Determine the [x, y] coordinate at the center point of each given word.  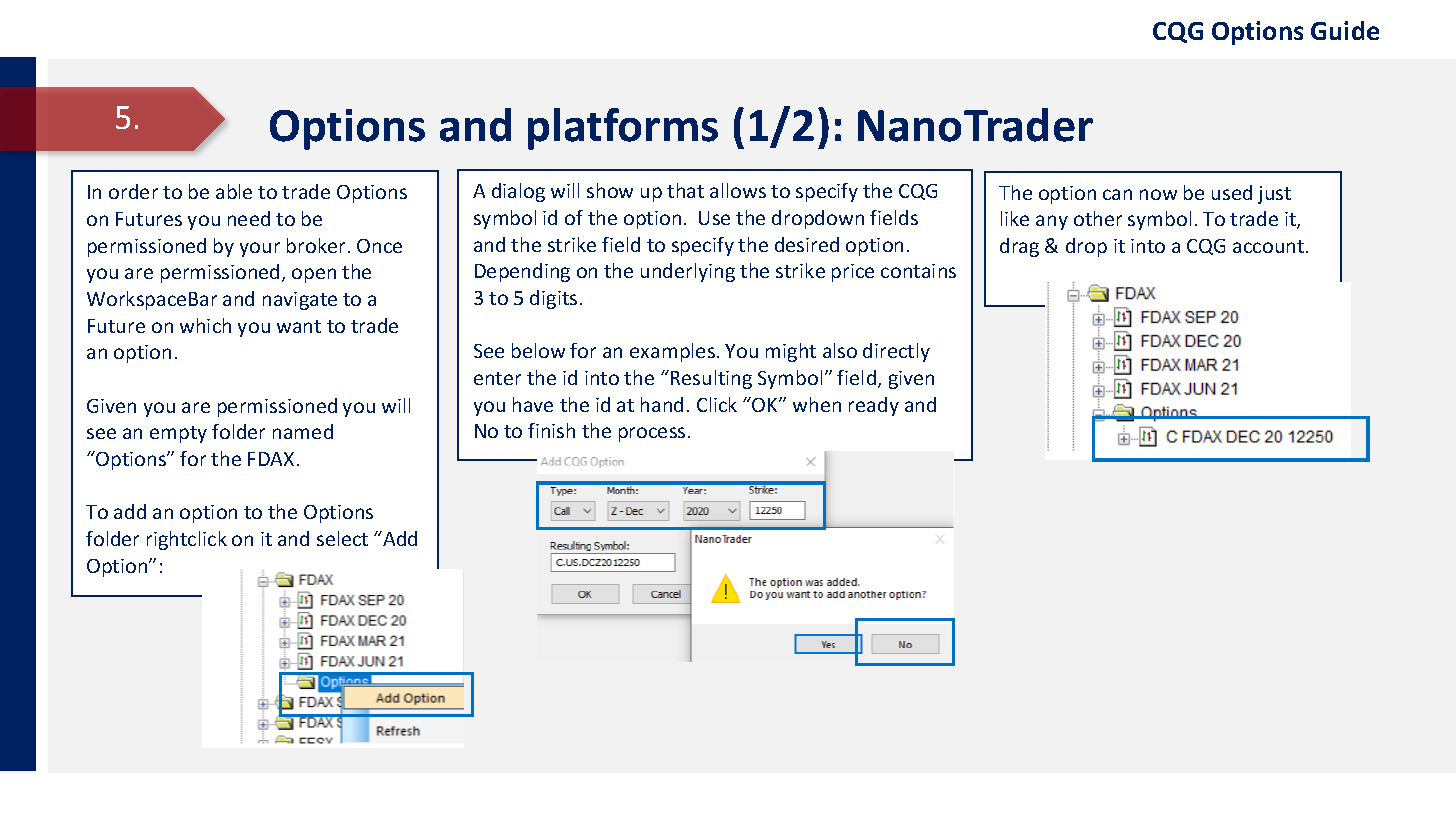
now [1158, 194]
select [342, 538]
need [249, 218]
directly [896, 352]
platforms [623, 129]
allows [738, 190]
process [652, 434]
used [1232, 192]
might [791, 352]
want [299, 326]
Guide [1345, 30]
